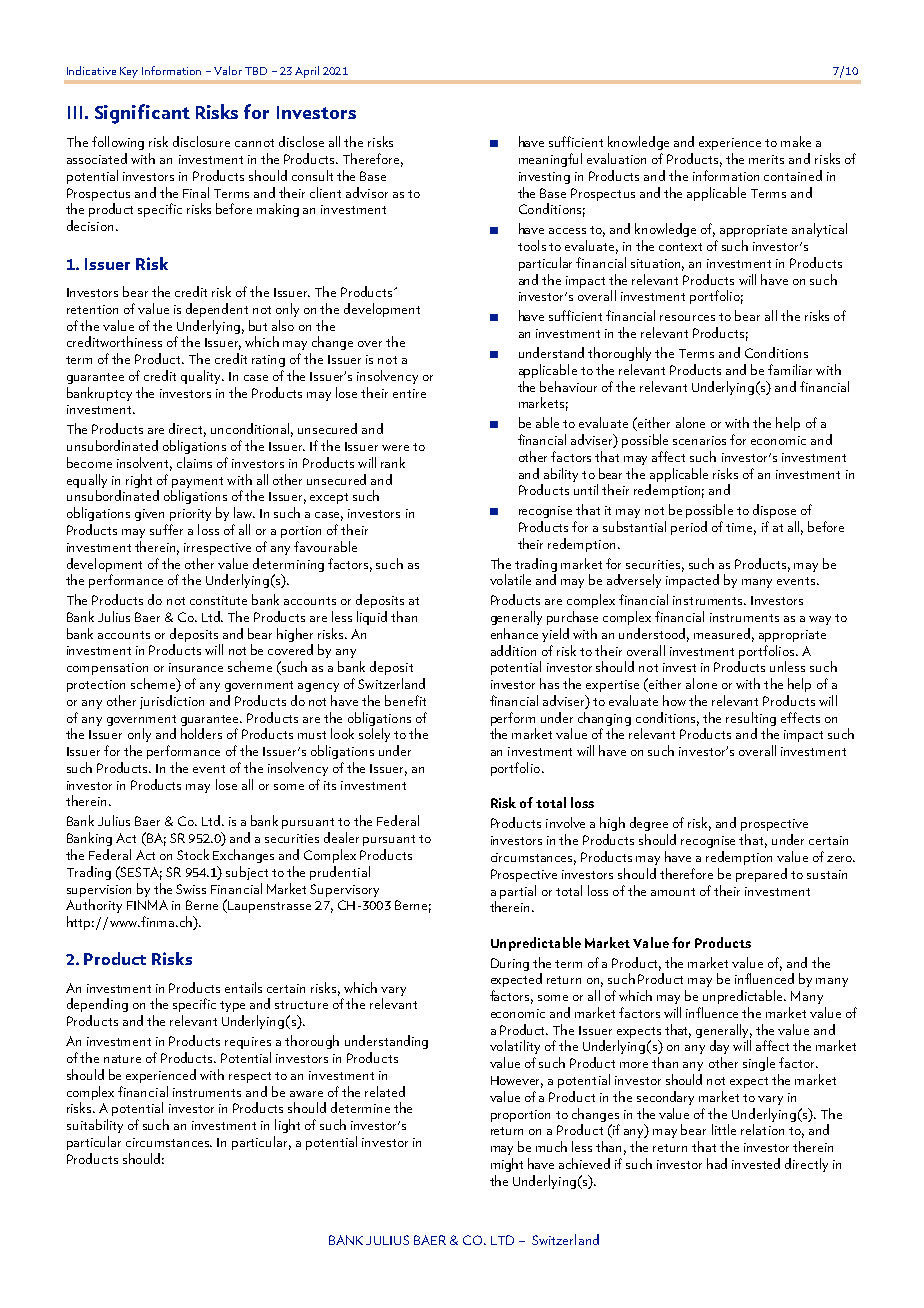 This screenshot has height=1308, width=924. I want to click on make, so click(796, 141).
